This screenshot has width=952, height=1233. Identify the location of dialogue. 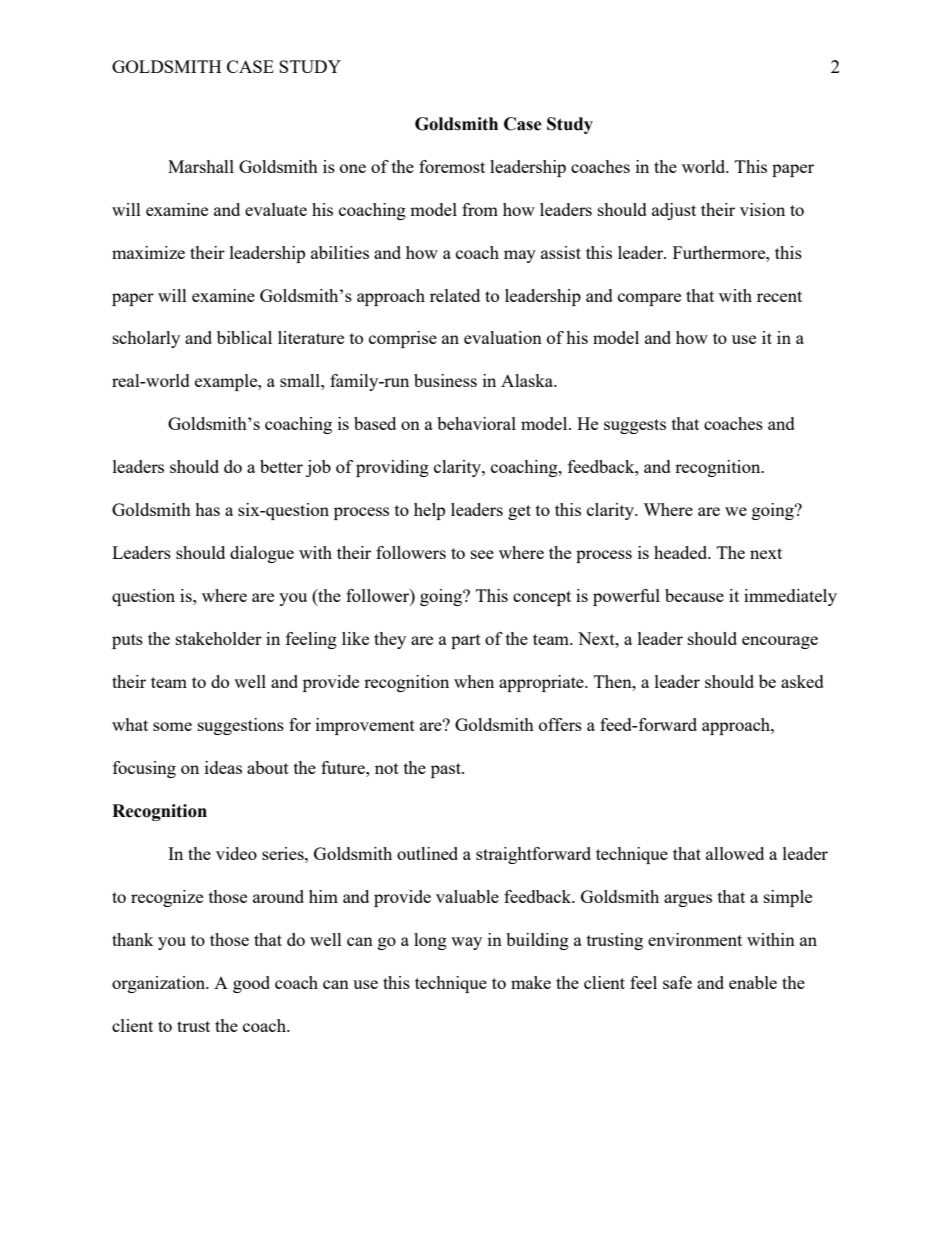
(262, 554).
